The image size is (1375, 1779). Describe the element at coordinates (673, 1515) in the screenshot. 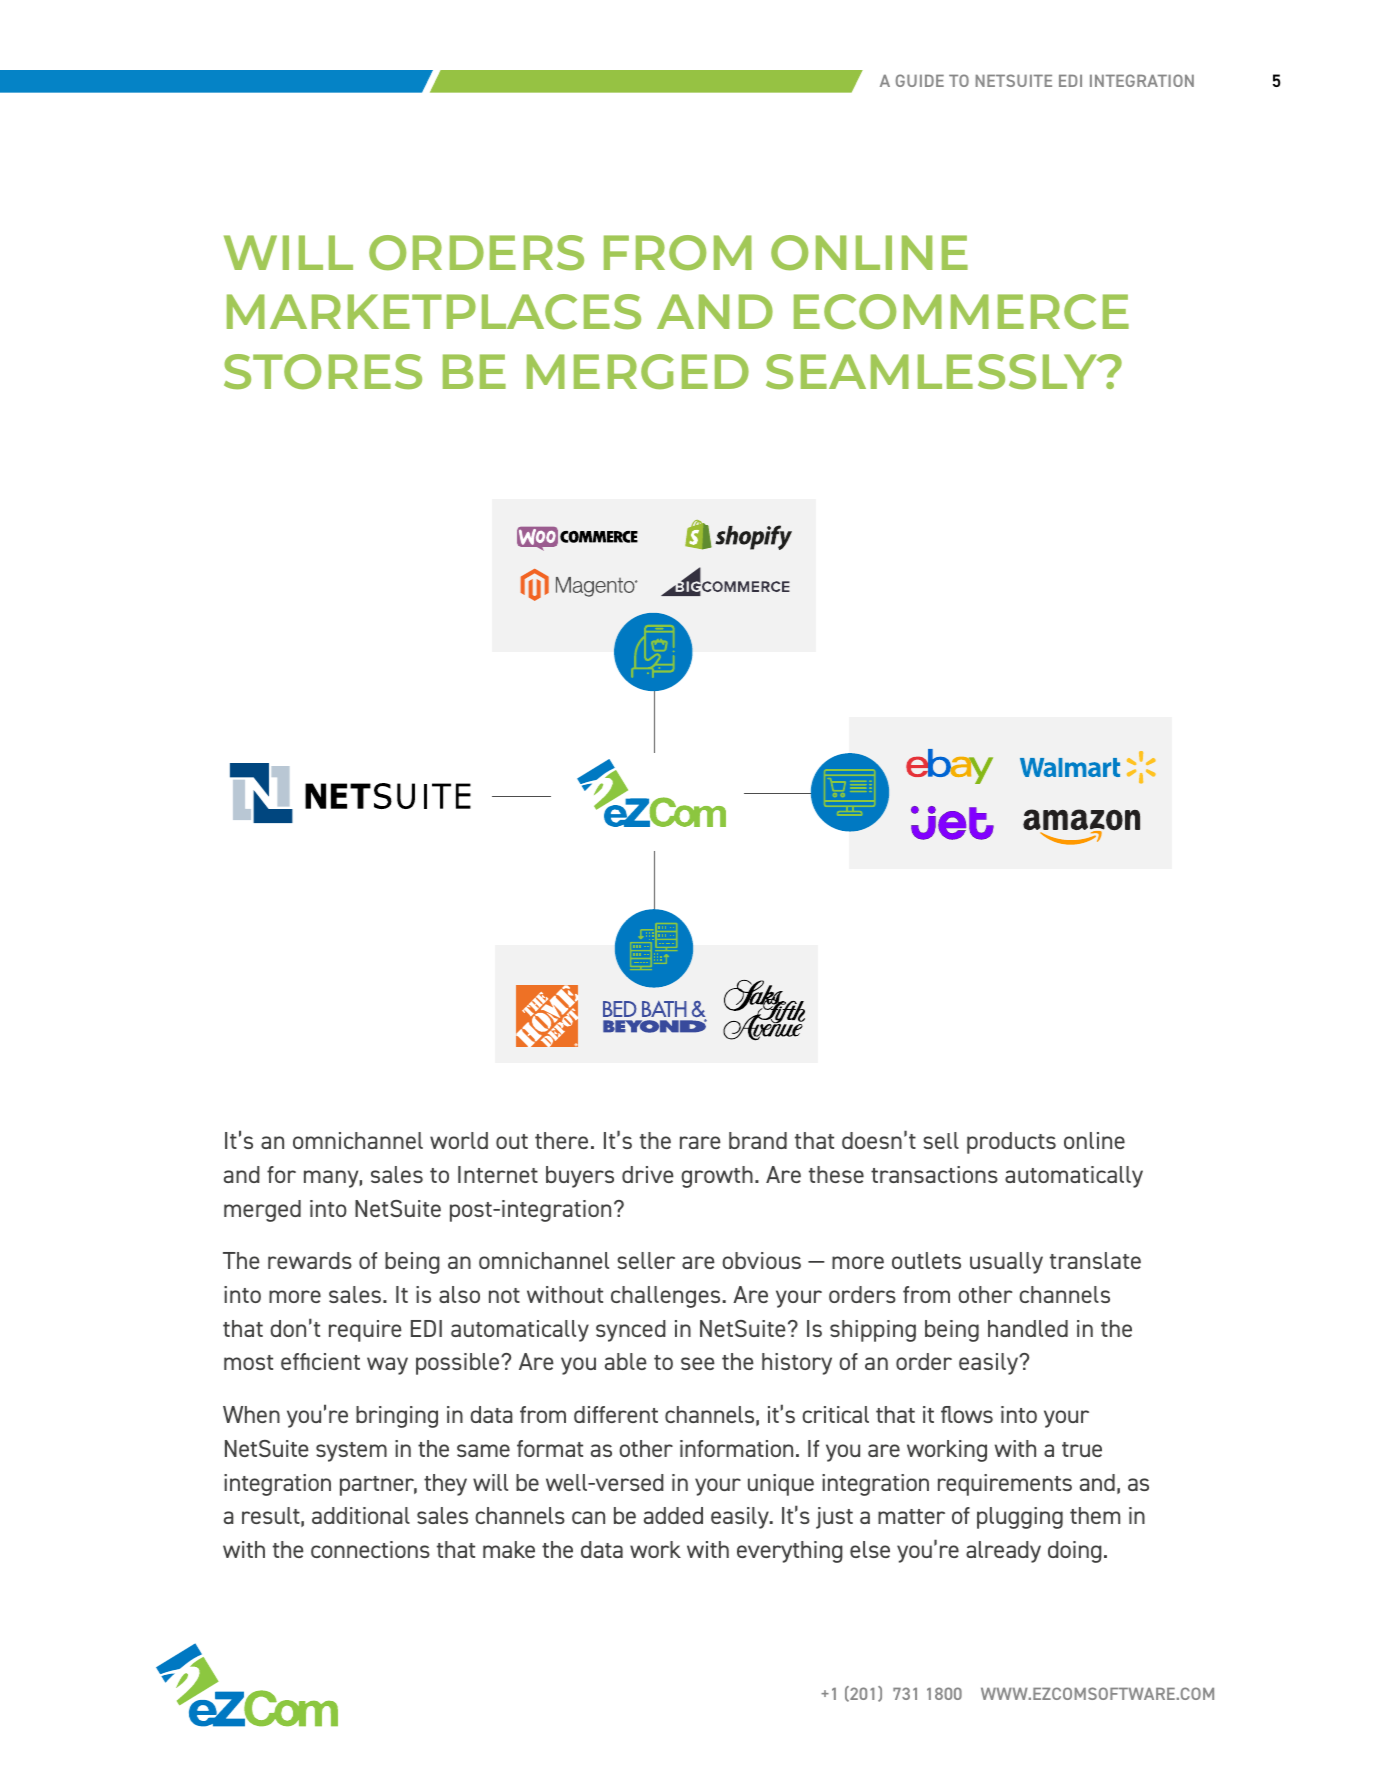

I see `added` at that location.
